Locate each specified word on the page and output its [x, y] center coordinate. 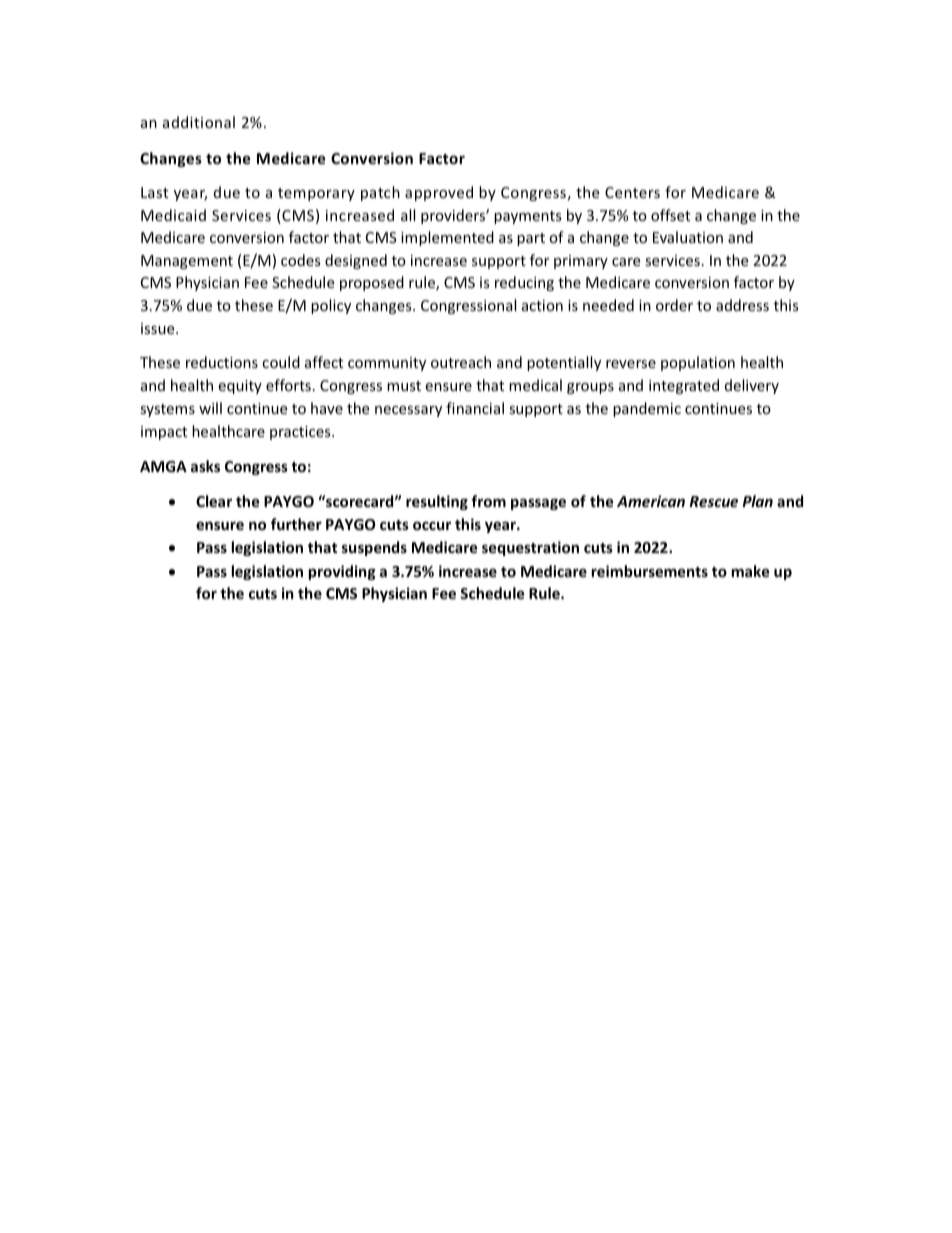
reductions [222, 362]
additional [199, 122]
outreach [461, 362]
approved [439, 193]
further [296, 524]
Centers [632, 192]
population [698, 363]
